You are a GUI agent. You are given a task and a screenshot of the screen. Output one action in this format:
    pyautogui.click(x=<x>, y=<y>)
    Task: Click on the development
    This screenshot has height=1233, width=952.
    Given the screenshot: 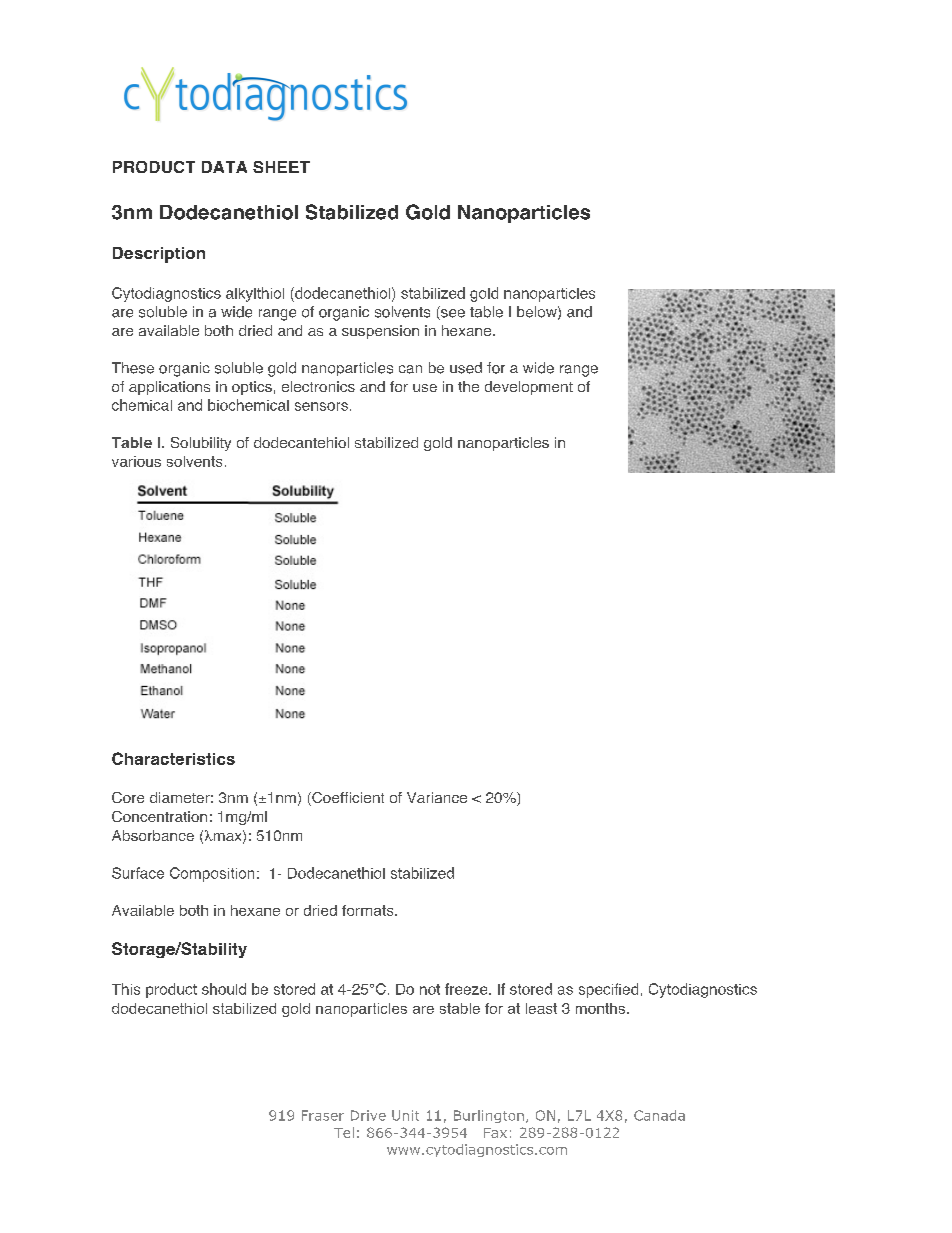 What is the action you would take?
    pyautogui.click(x=529, y=388)
